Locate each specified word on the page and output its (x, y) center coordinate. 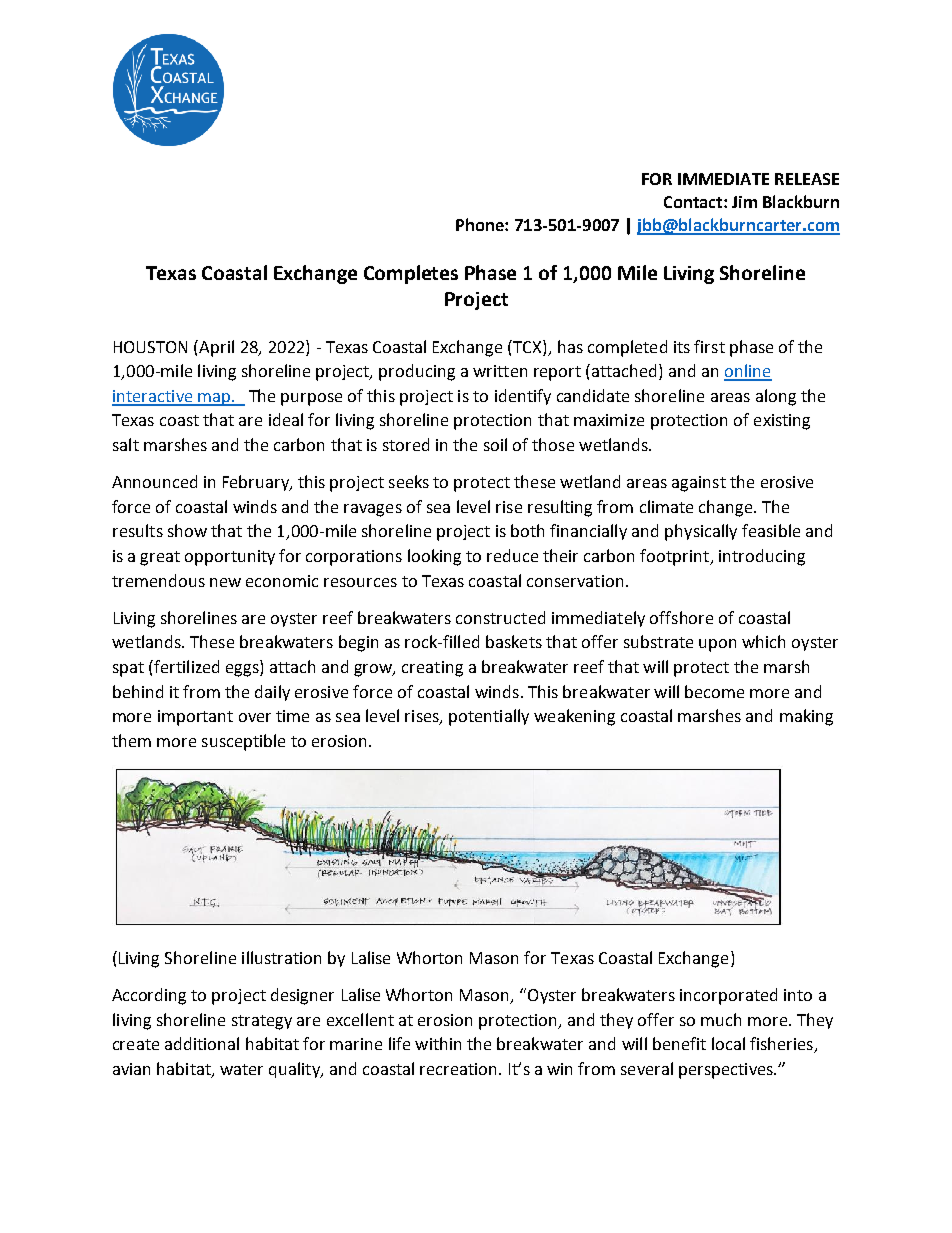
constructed (500, 617)
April (216, 348)
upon (717, 645)
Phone (481, 224)
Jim (744, 202)
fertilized (185, 666)
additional (202, 1043)
